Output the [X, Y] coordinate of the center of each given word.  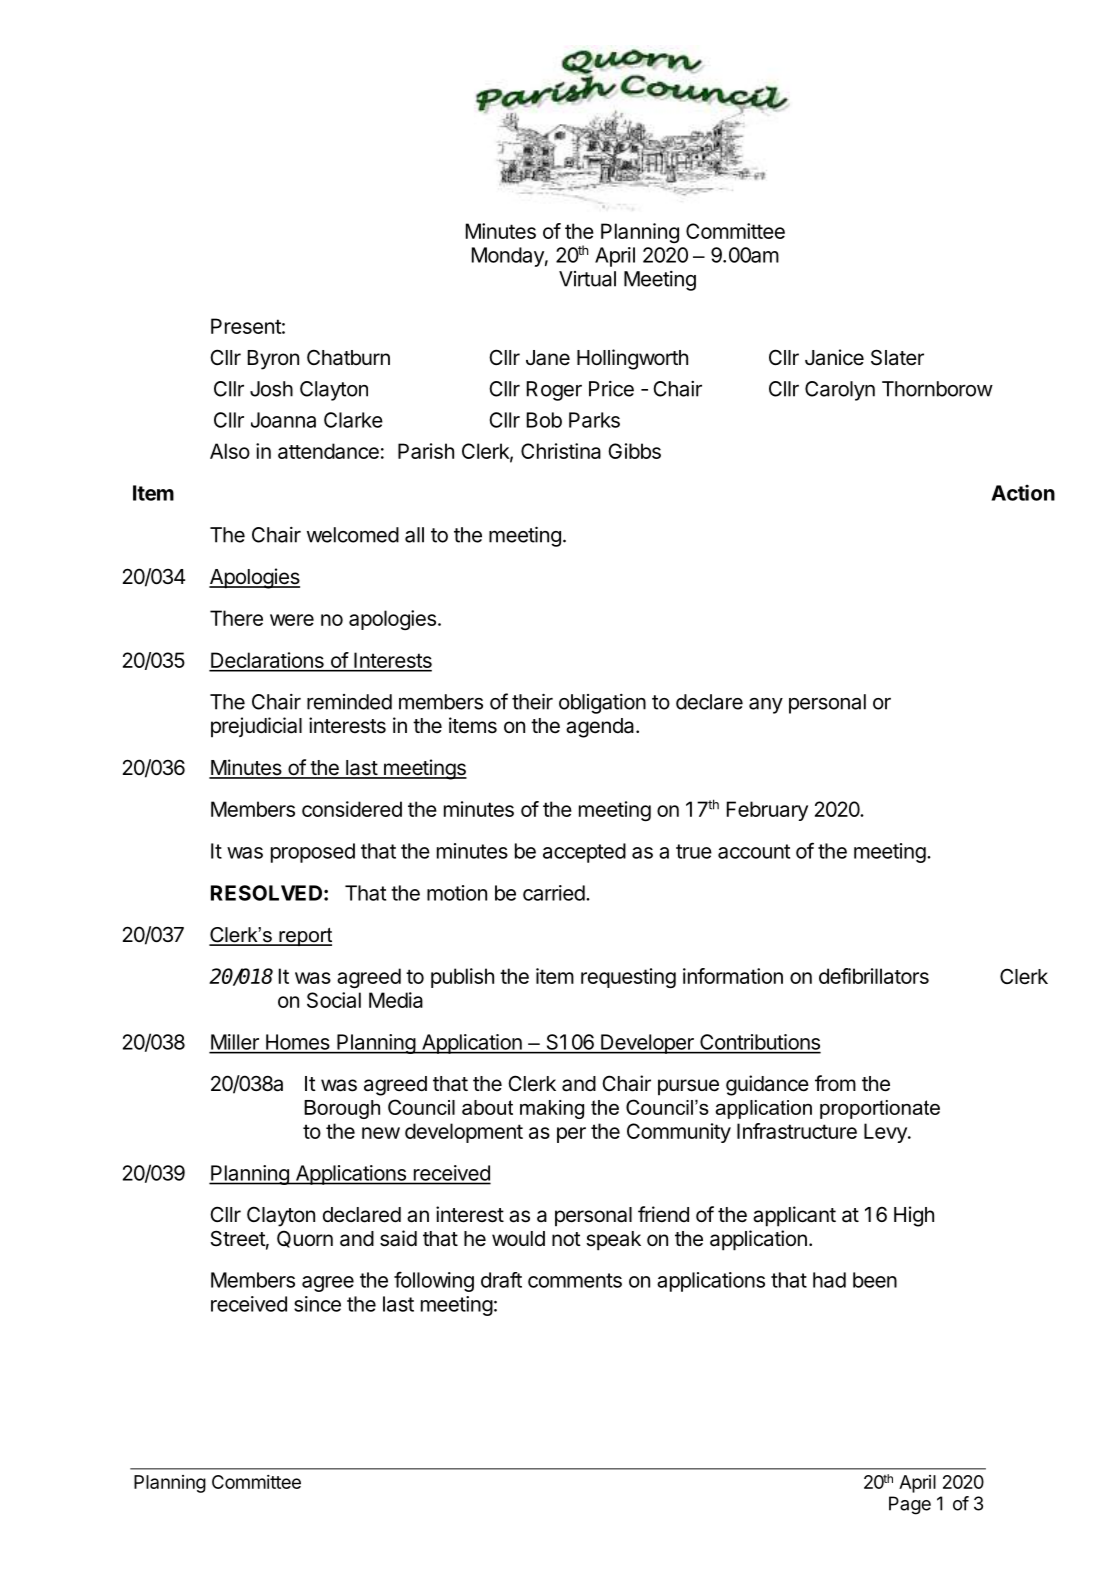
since [317, 1304]
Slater [897, 357]
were [292, 620]
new [381, 1133]
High [914, 1216]
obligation [602, 704]
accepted [584, 853]
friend [663, 1214]
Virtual [587, 279]
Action [1023, 492]
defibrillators [874, 976]
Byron [273, 360]
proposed [313, 853]
